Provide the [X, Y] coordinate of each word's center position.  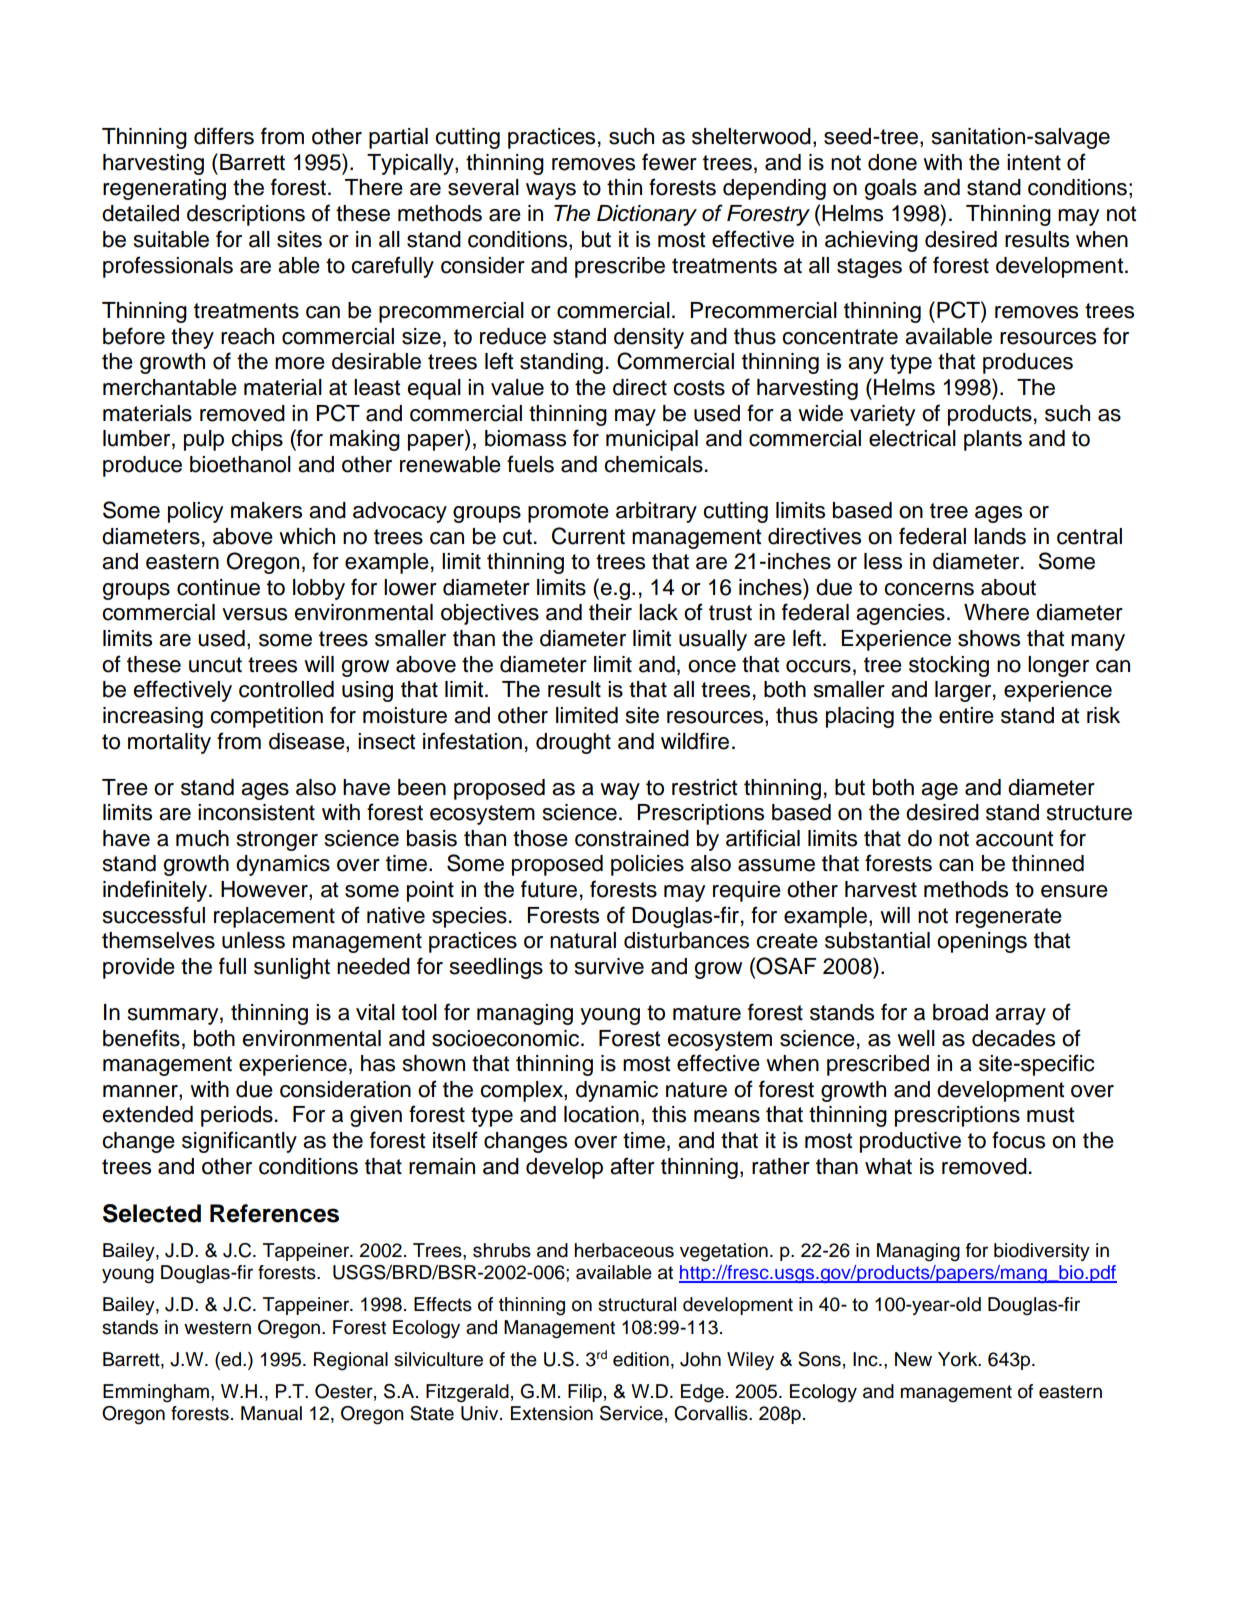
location [601, 1114]
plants [993, 440]
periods [237, 1116]
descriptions [246, 215]
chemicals [653, 464]
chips [257, 440]
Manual [271, 1413]
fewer [669, 162]
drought [573, 743]
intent [1034, 162]
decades [1013, 1038]
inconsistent [256, 812]
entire [966, 715]
